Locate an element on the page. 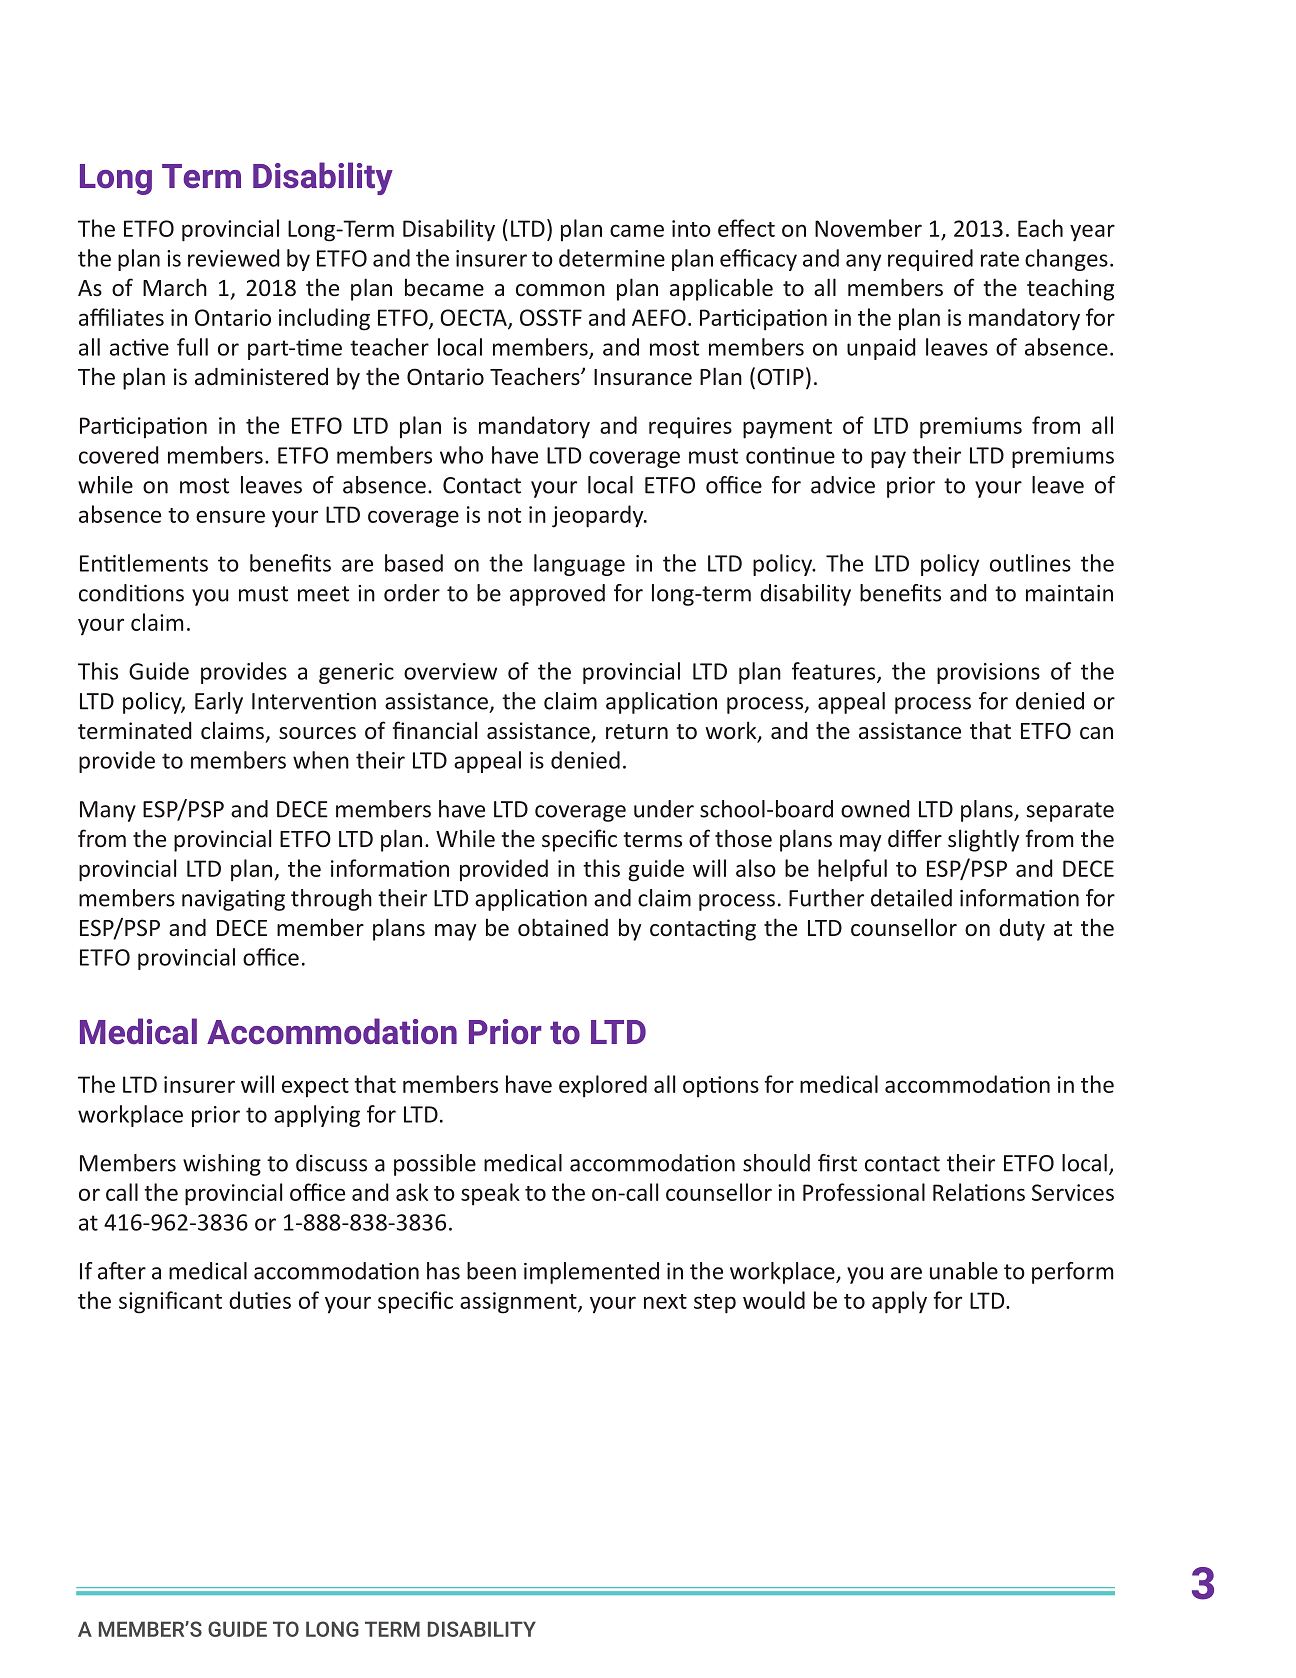 The height and width of the page is (1678, 1296). implemented is located at coordinates (591, 1273).
